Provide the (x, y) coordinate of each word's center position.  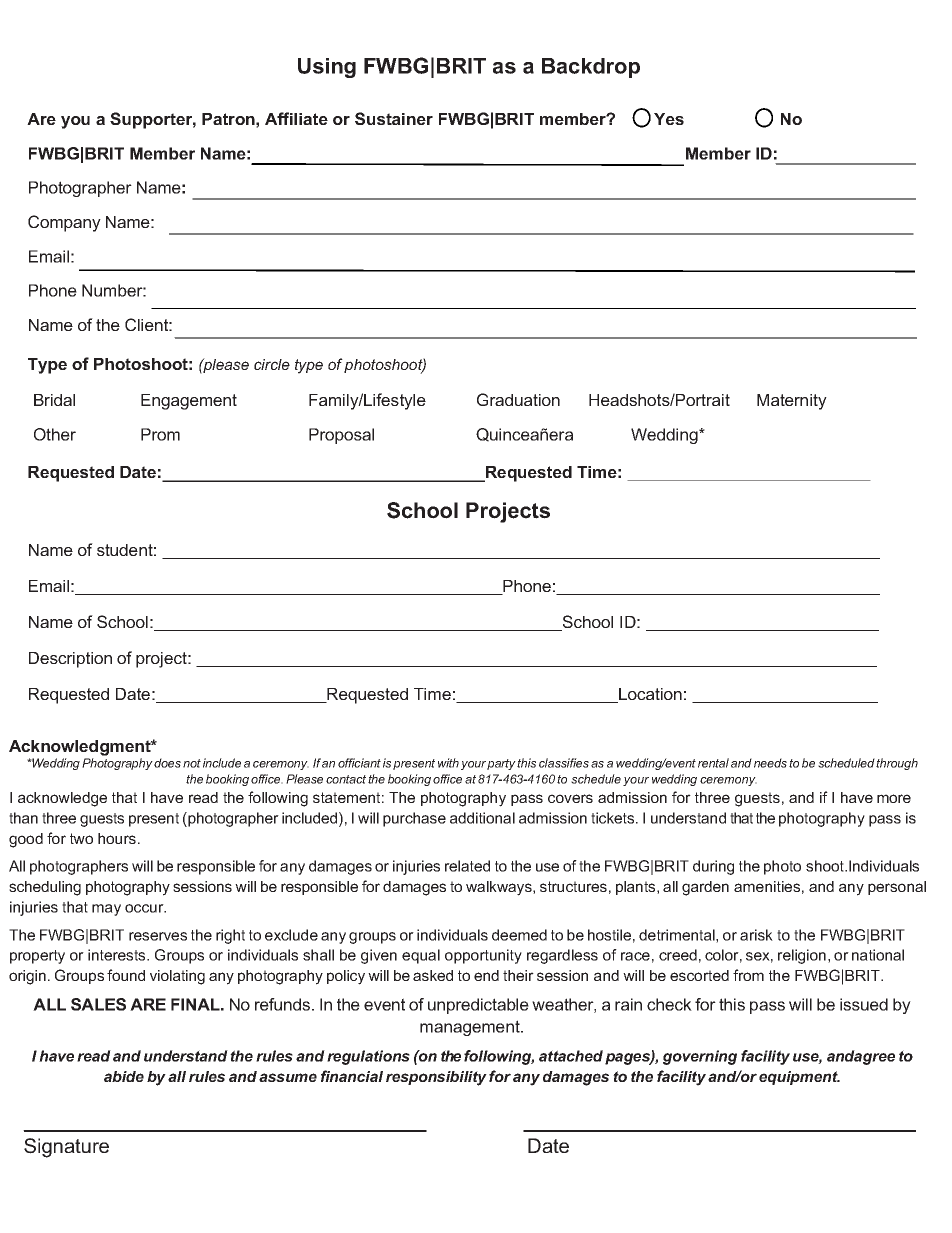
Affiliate (296, 118)
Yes (669, 119)
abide (124, 1076)
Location (649, 695)
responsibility (436, 1078)
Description (70, 660)
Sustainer (394, 118)
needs (770, 763)
